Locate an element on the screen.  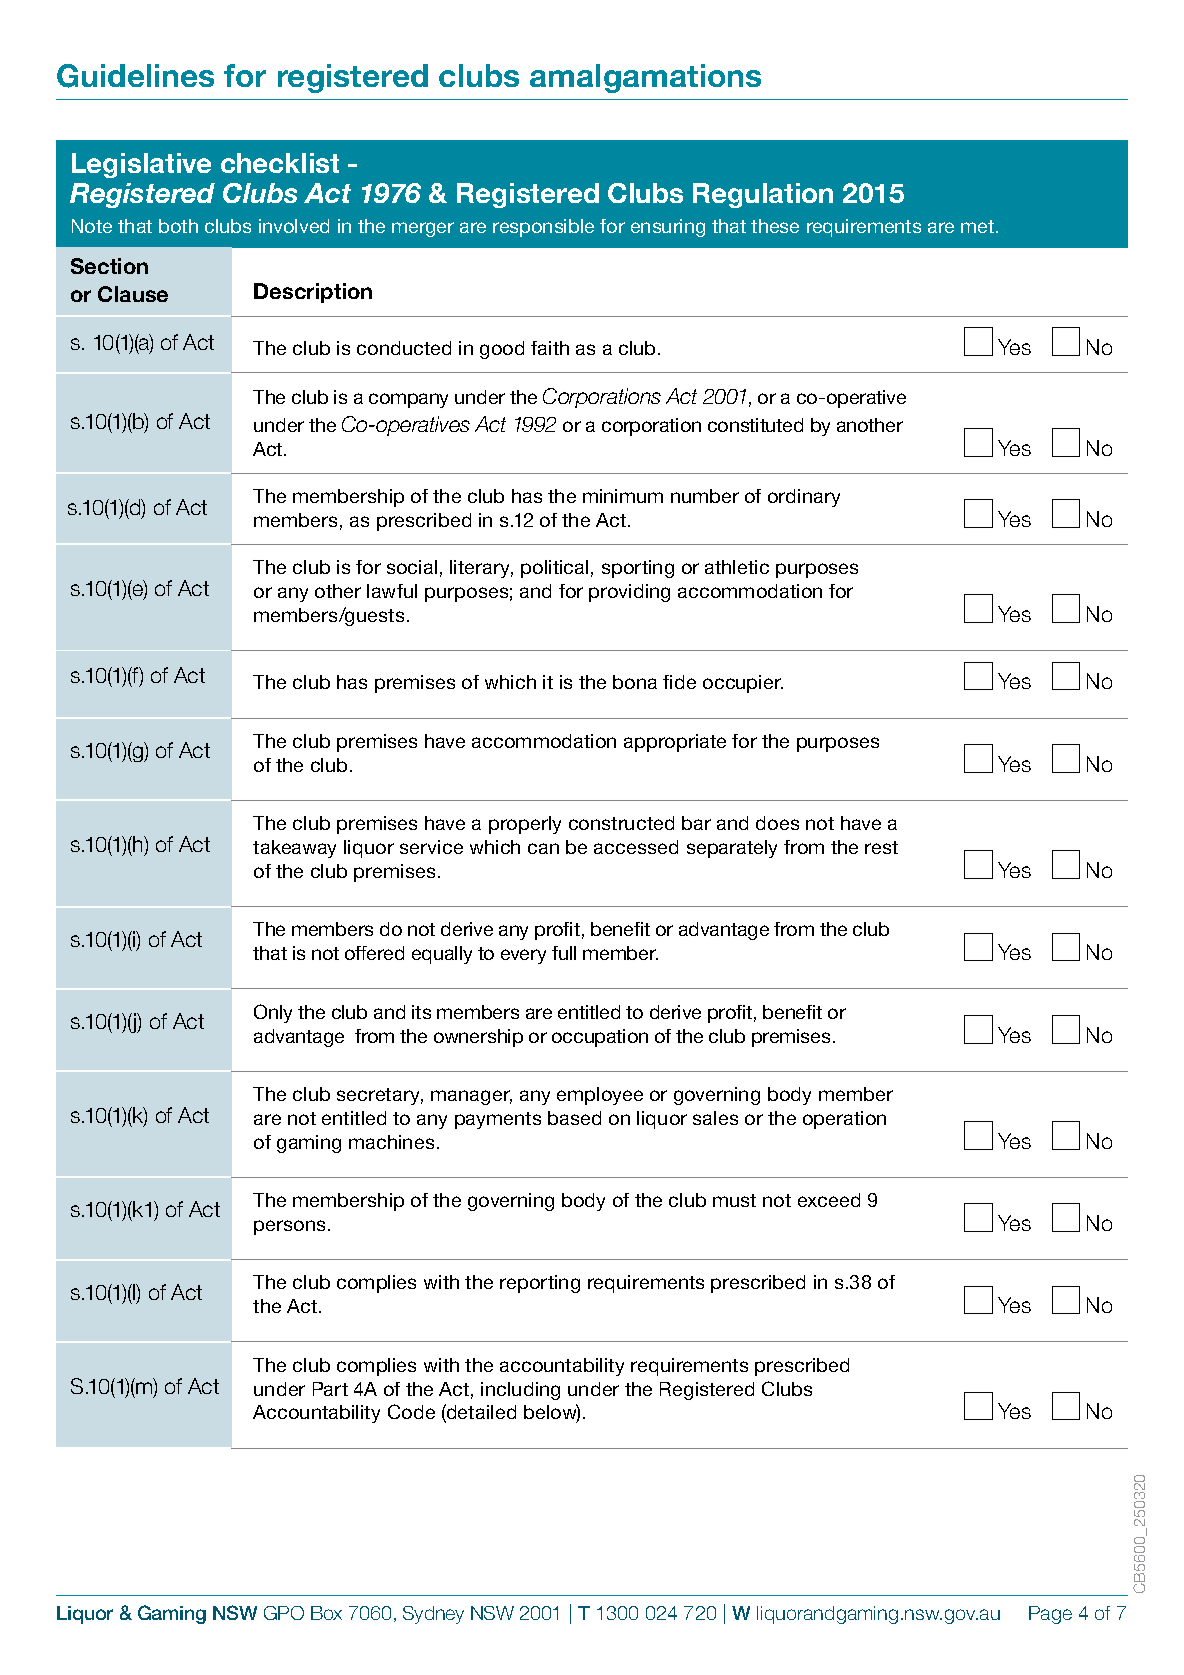
responsible is located at coordinates (543, 228).
